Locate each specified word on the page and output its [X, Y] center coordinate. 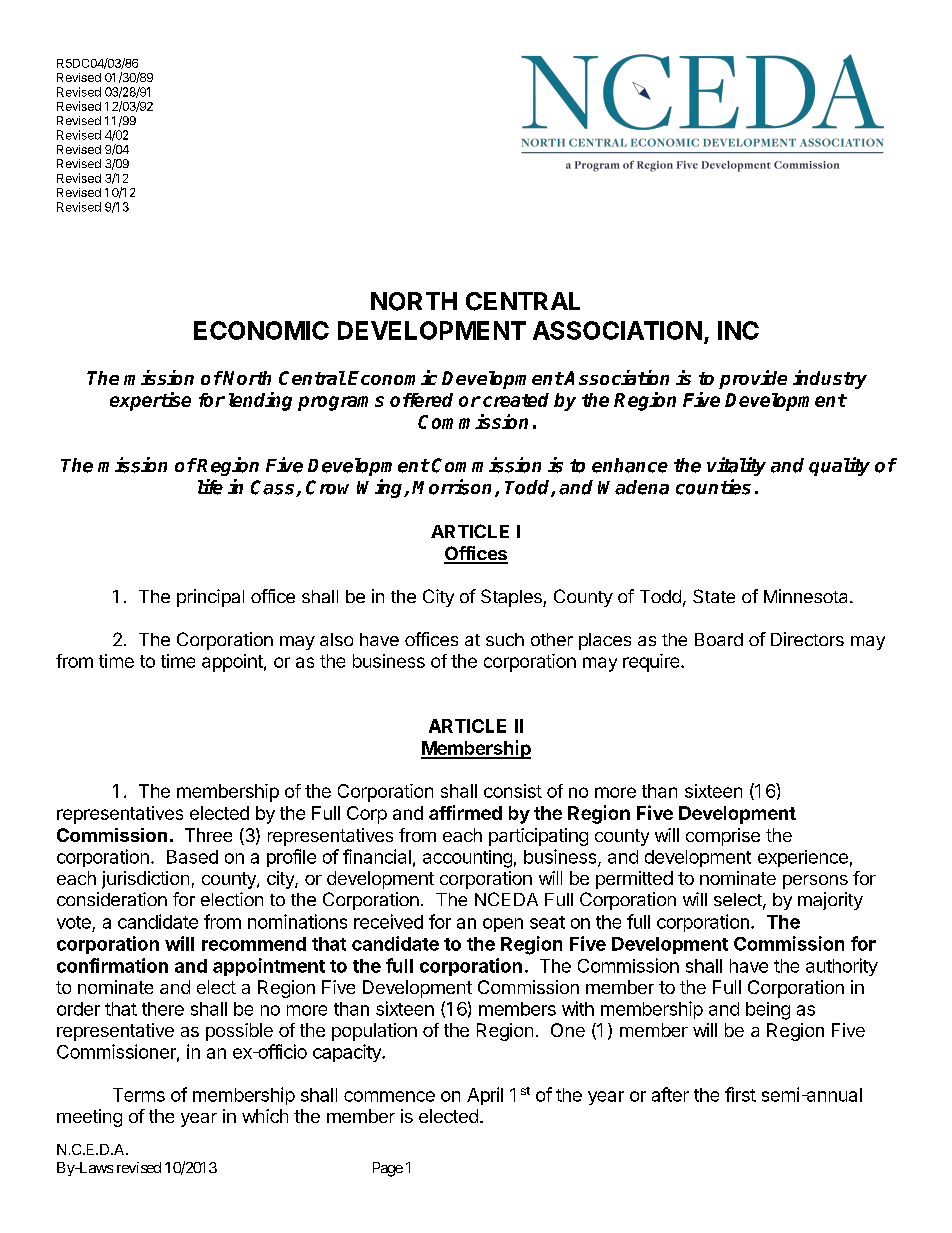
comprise [723, 837]
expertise [150, 401]
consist [513, 791]
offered [421, 400]
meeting [89, 1118]
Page [388, 1169]
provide [753, 379]
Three [208, 835]
